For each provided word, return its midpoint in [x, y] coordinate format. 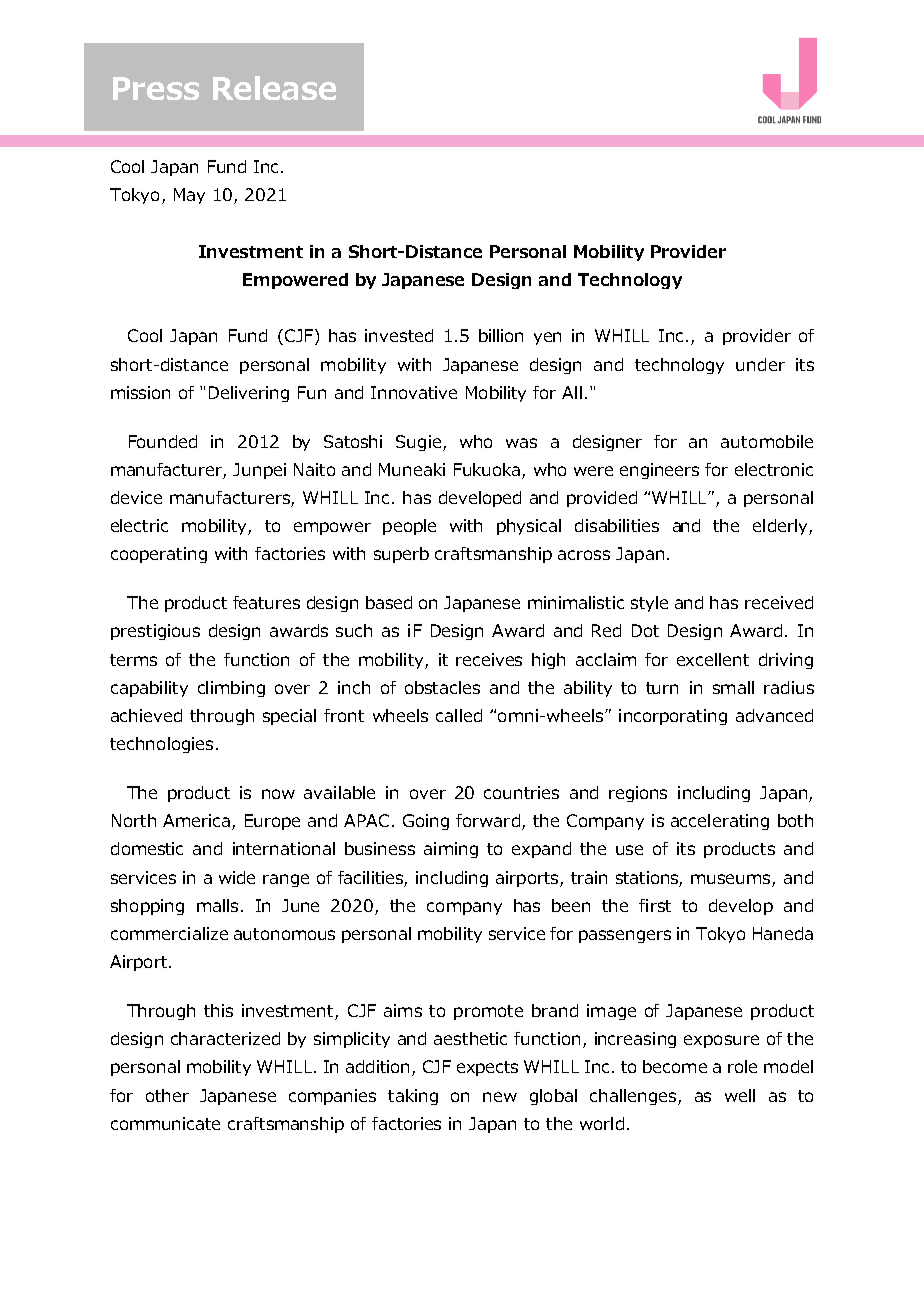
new [500, 1097]
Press [156, 88]
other [167, 1095]
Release [274, 88]
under [760, 364]
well [740, 1095]
